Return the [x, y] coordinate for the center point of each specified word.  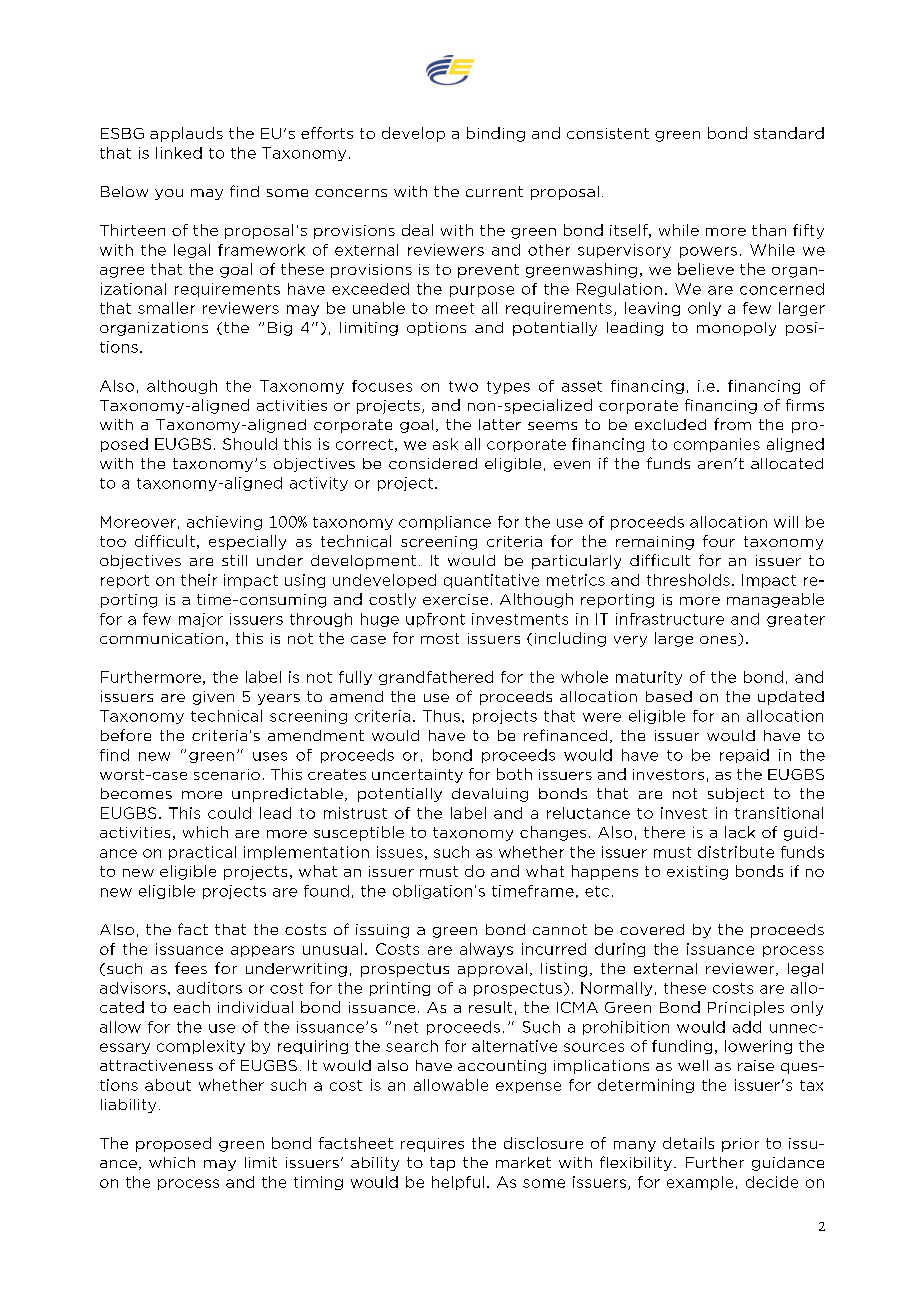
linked [179, 153]
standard [789, 133]
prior [740, 1145]
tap [442, 1164]
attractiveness [156, 1065]
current [494, 191]
